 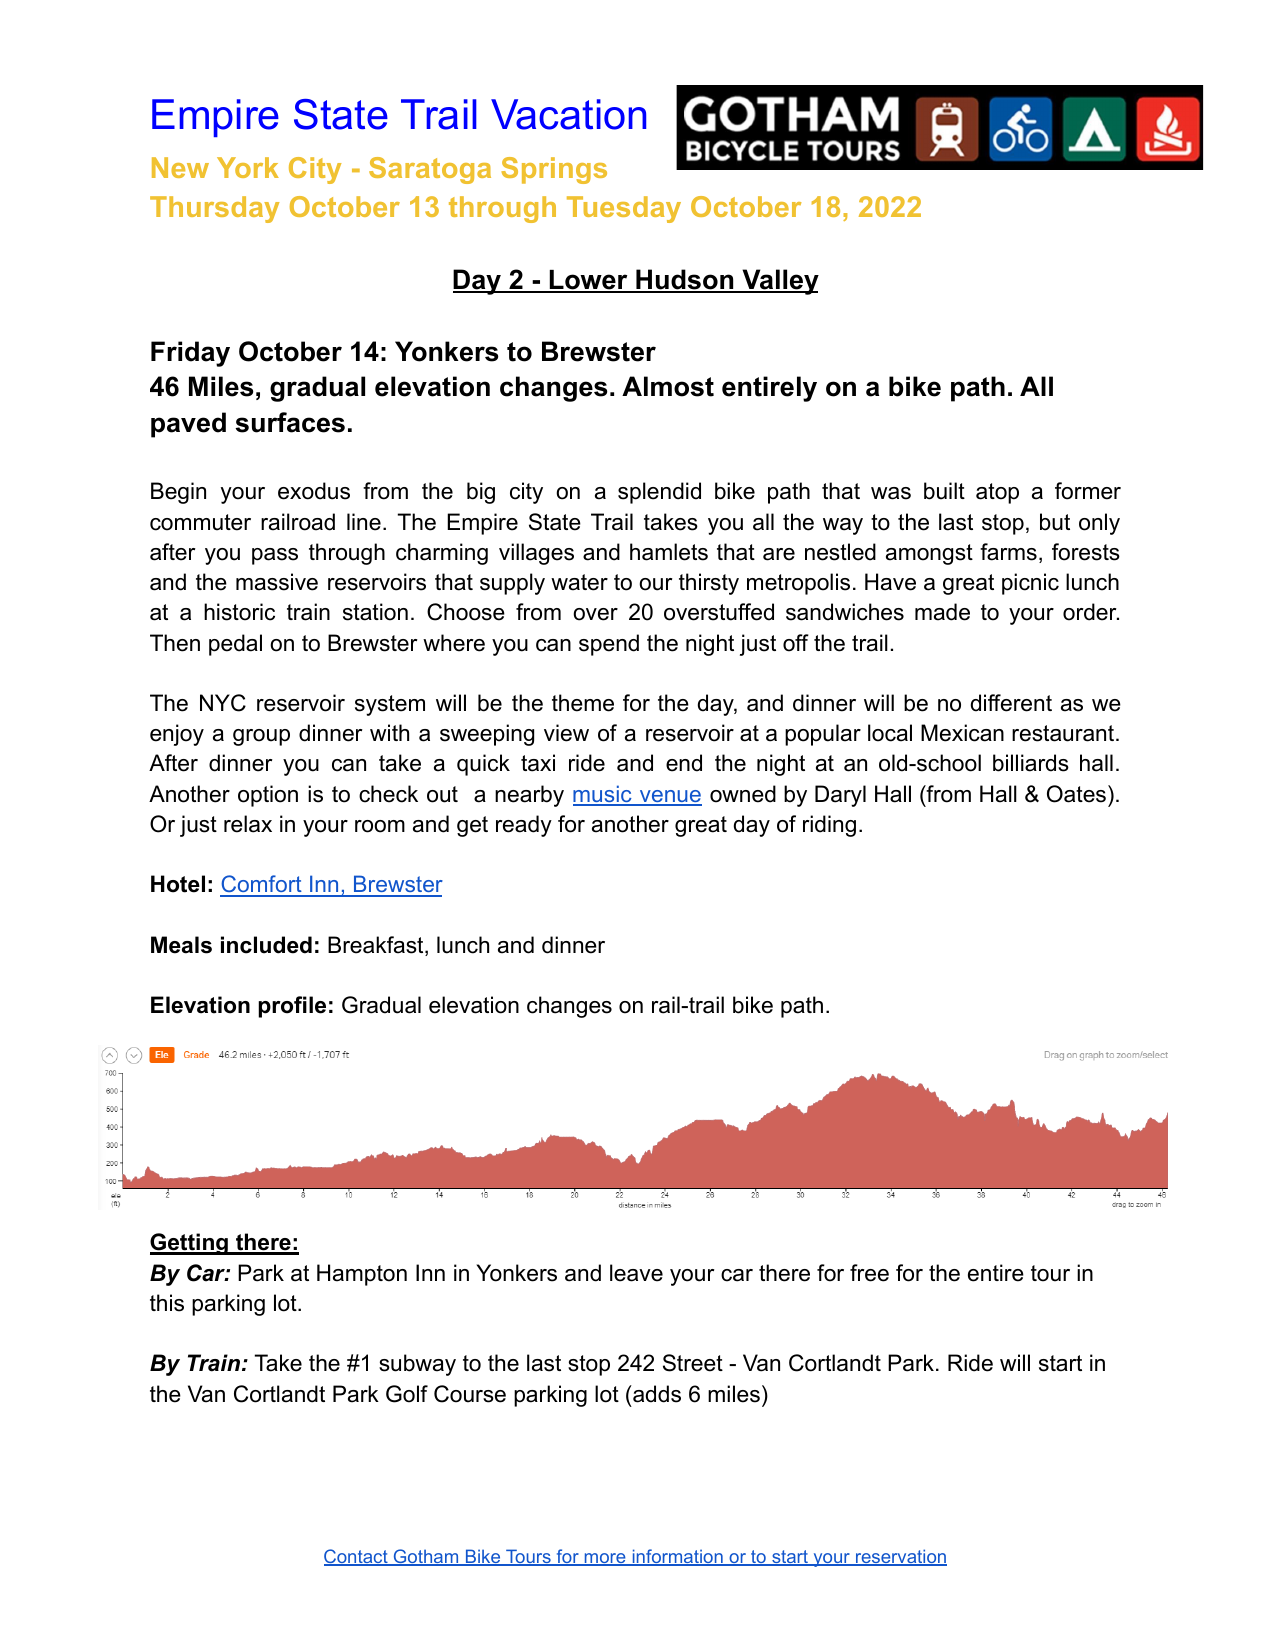 I want to click on Tuesday, so click(x=624, y=209).
